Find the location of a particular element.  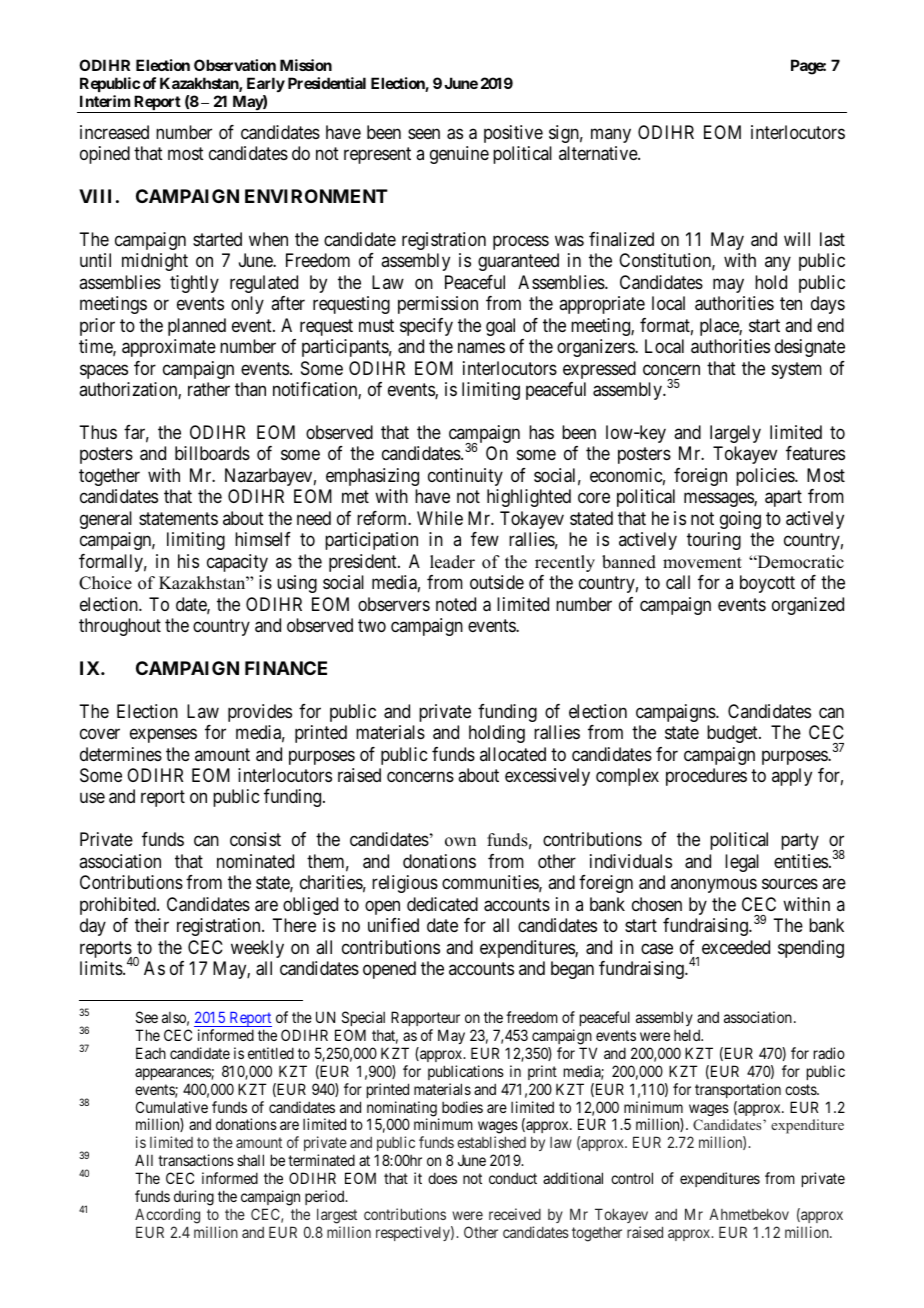

their is located at coordinates (152, 925).
